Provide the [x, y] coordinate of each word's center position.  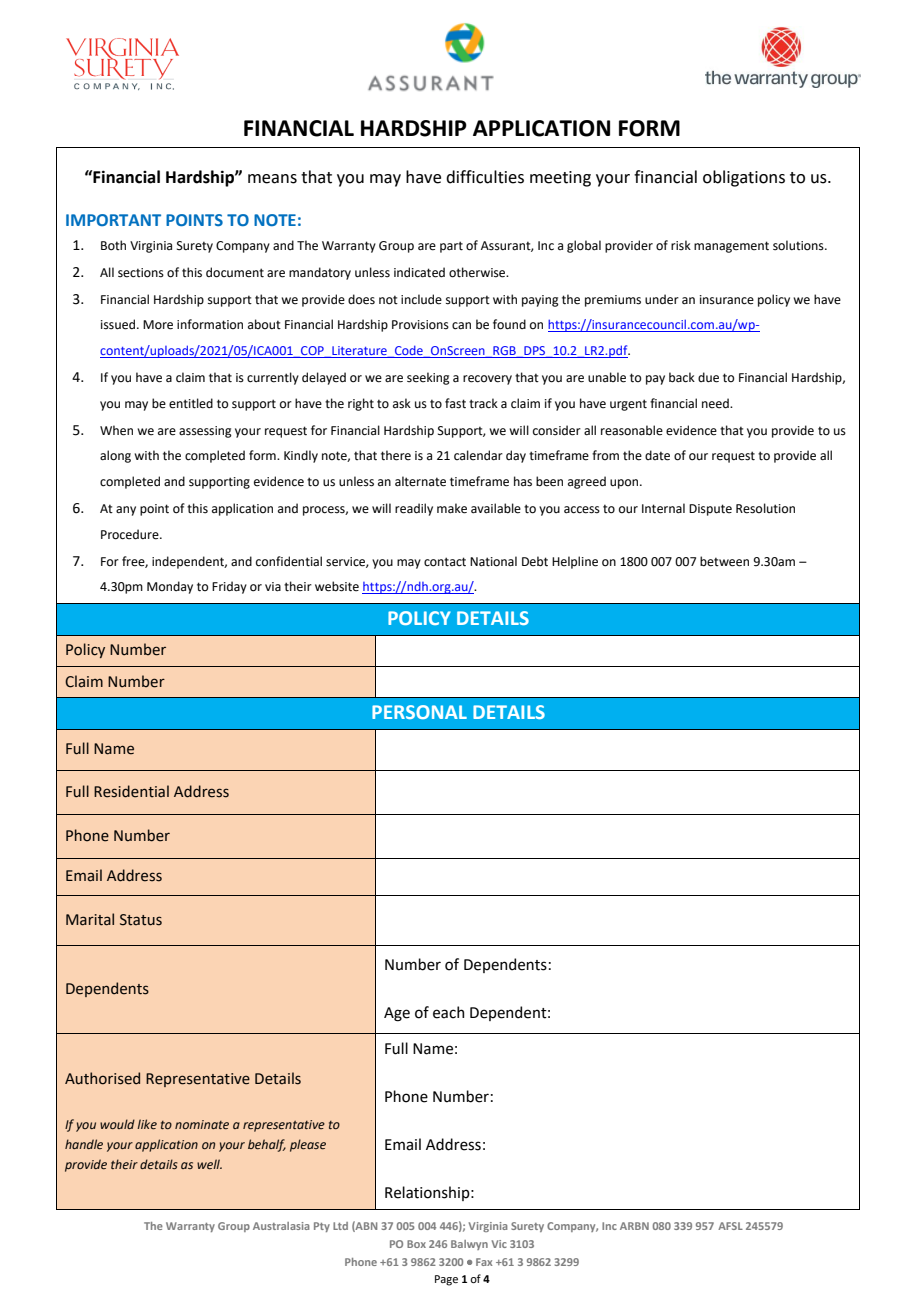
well [209, 1164]
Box [416, 1244]
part [451, 247]
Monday [170, 587]
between [724, 561]
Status [141, 920]
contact [445, 562]
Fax [484, 1262]
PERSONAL [419, 712]
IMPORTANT [113, 220]
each [448, 1012]
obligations [744, 178]
